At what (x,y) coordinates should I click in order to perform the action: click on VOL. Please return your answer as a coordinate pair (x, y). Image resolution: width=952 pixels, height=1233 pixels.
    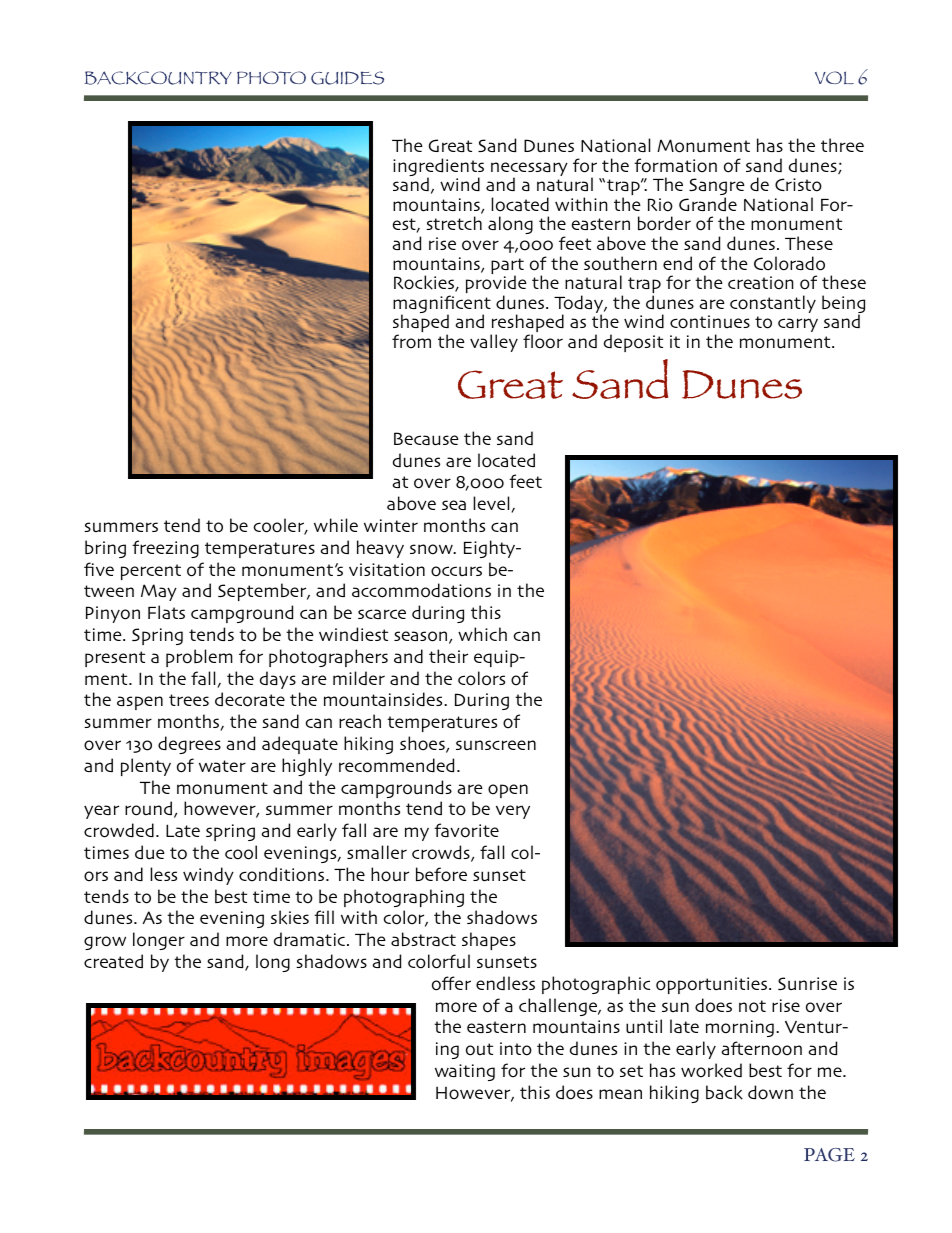
    Looking at the image, I should click on (834, 77).
